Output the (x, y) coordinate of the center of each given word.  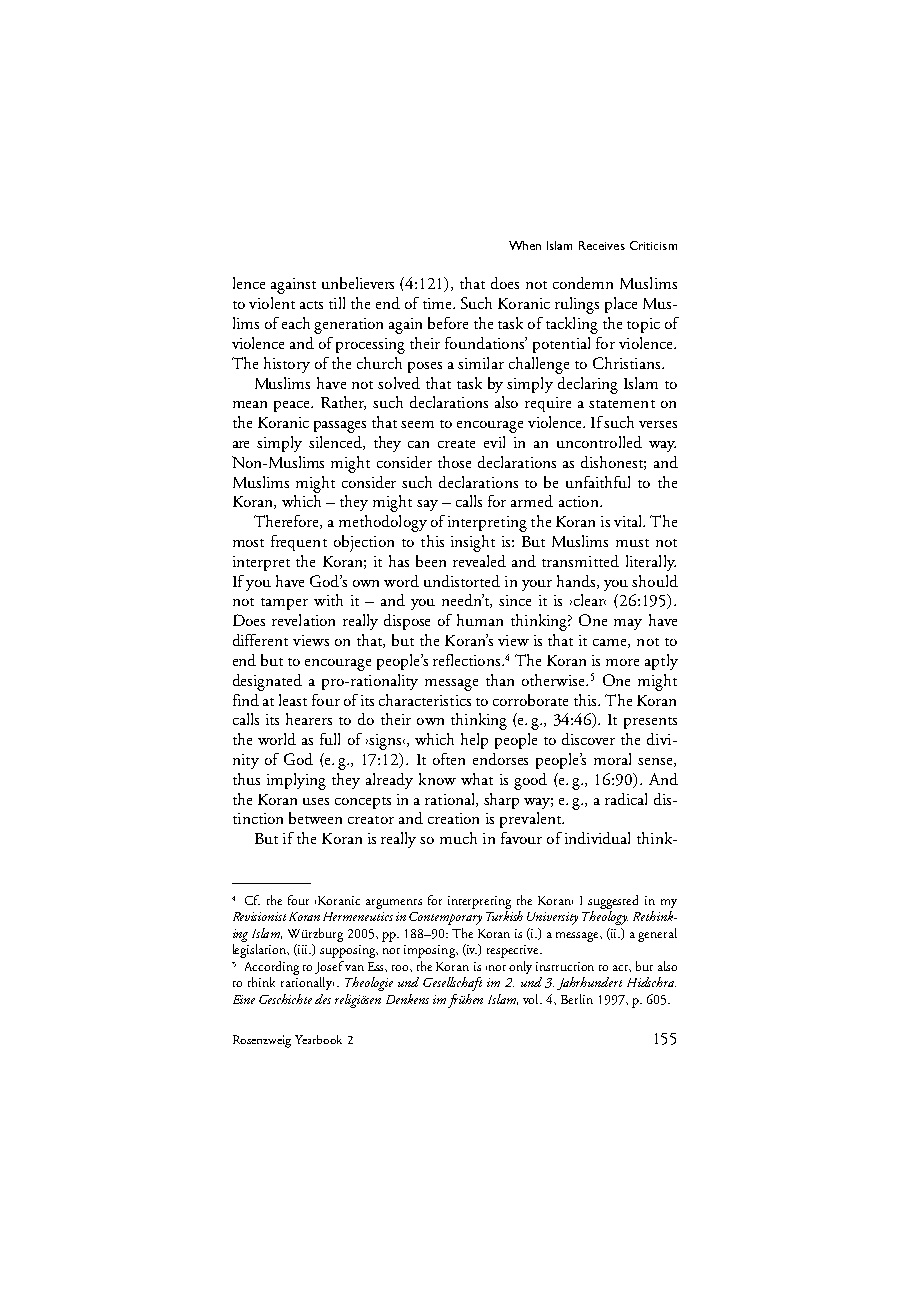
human (480, 620)
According (272, 968)
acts (311, 305)
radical (626, 799)
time (438, 303)
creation (453, 818)
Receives (602, 245)
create (456, 444)
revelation (303, 620)
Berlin (577, 999)
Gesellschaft (452, 984)
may (628, 624)
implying (296, 781)
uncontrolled (599, 442)
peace (293, 406)
